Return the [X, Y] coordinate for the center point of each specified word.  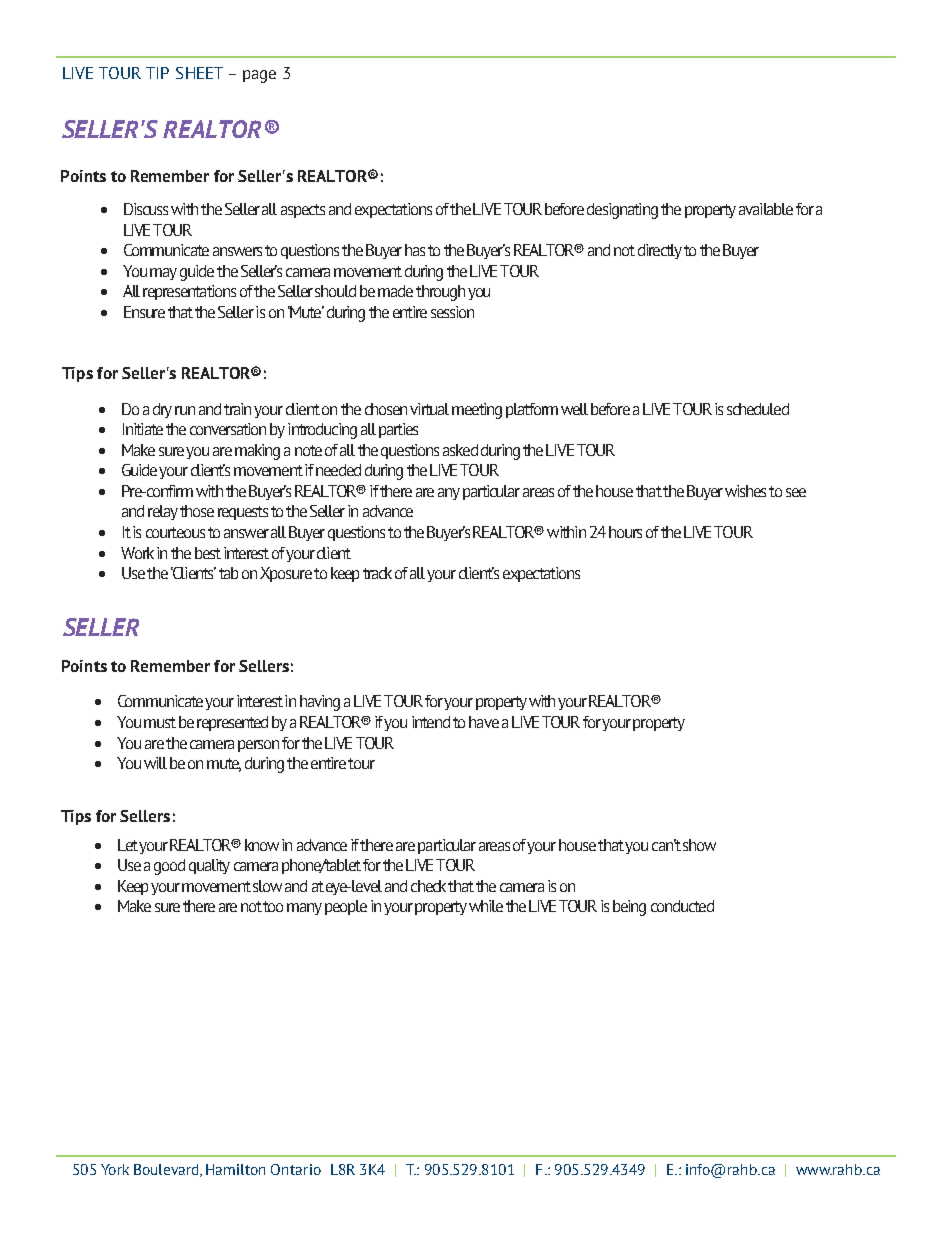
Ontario [296, 1169]
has [415, 250]
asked [460, 450]
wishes [745, 491]
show [699, 845]
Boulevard [167, 1170]
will [155, 763]
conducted [682, 906]
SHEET [199, 73]
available [766, 209]
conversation [228, 429]
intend [431, 722]
